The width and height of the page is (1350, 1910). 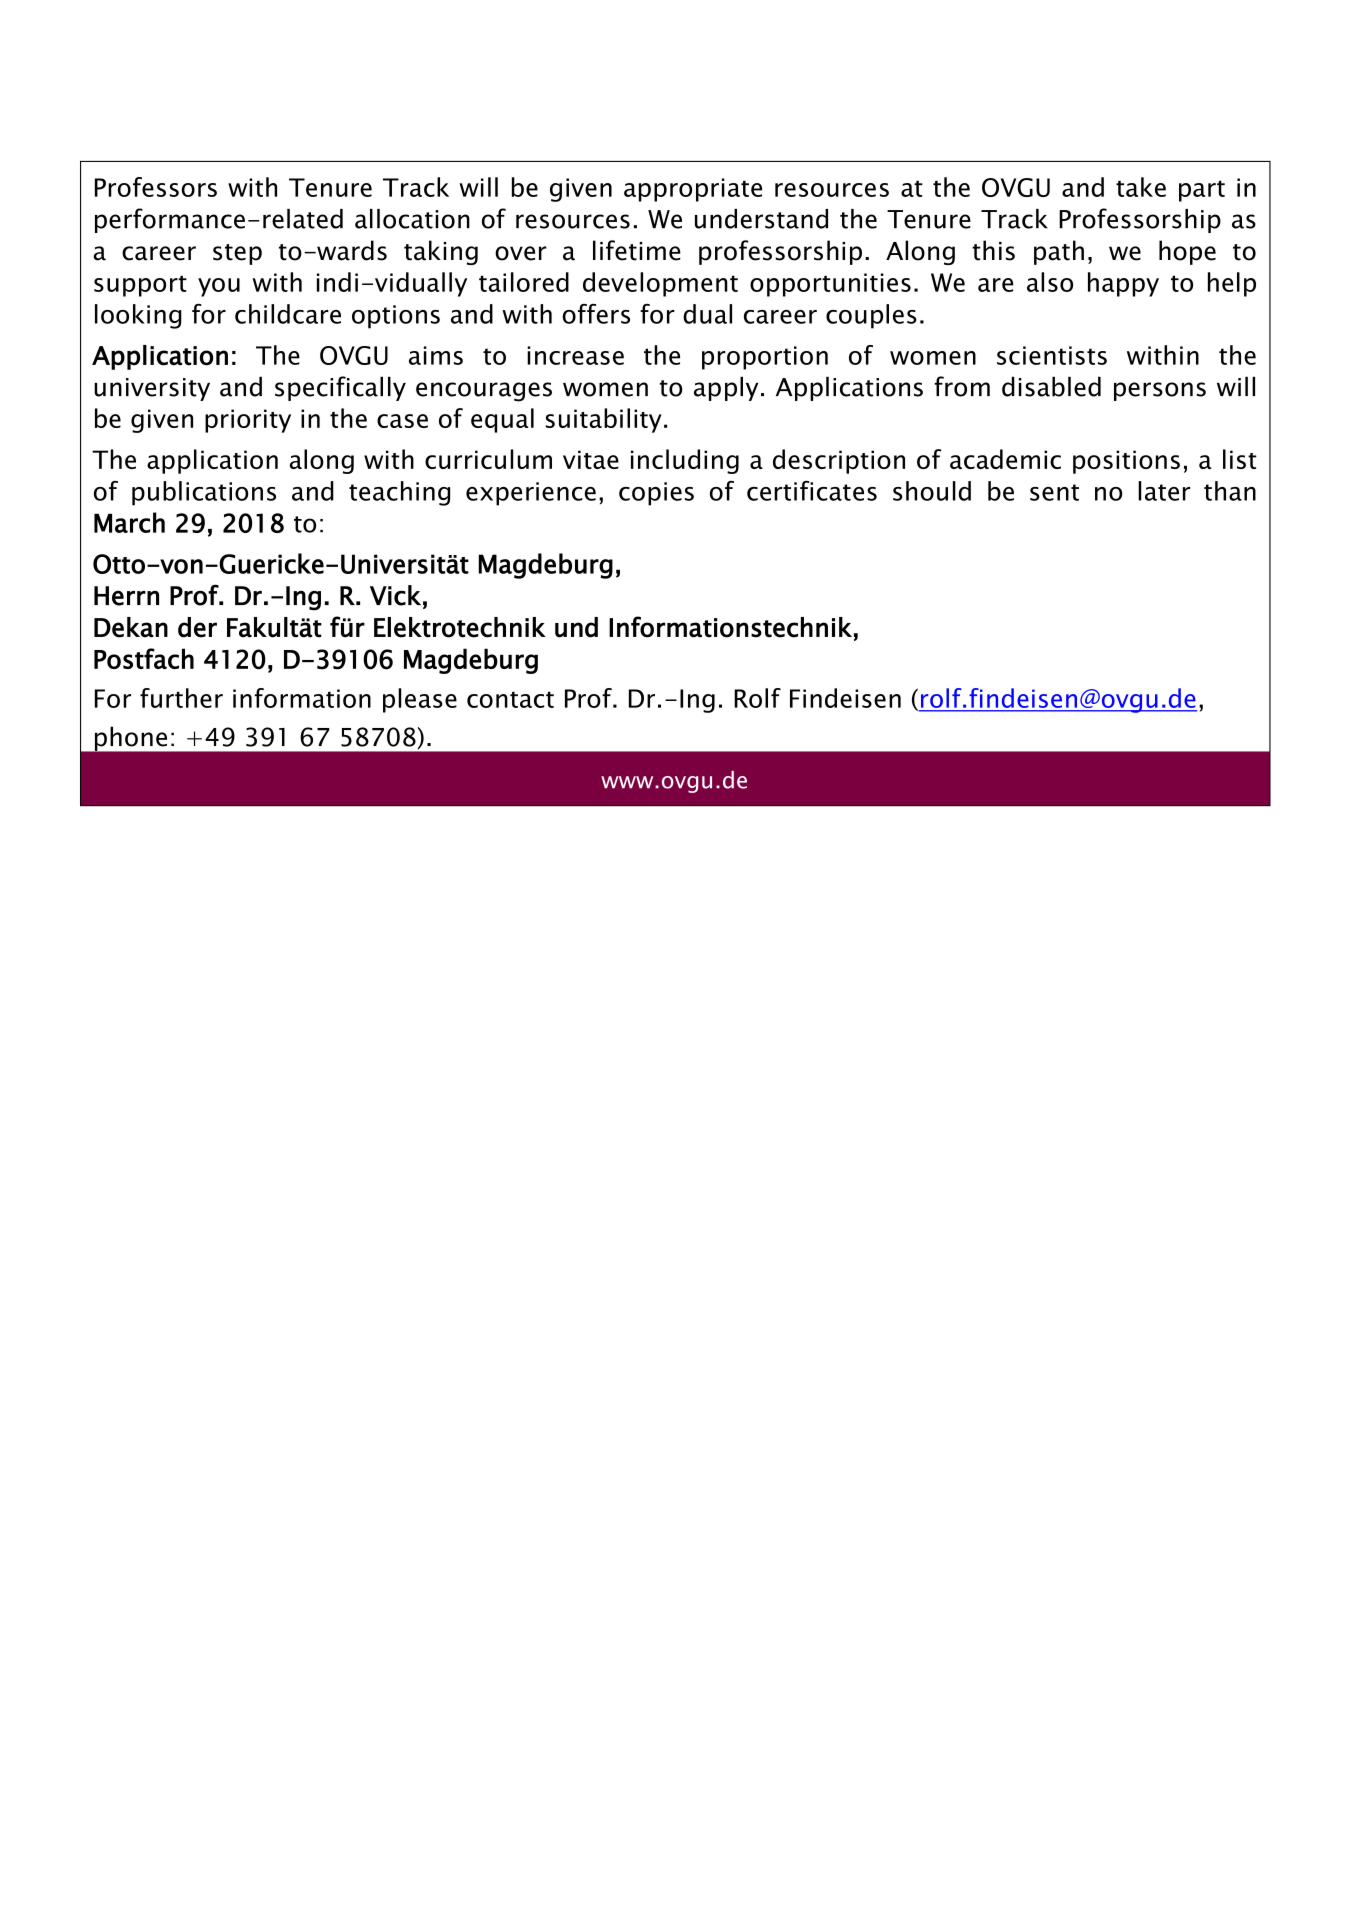 I want to click on including, so click(x=685, y=461).
